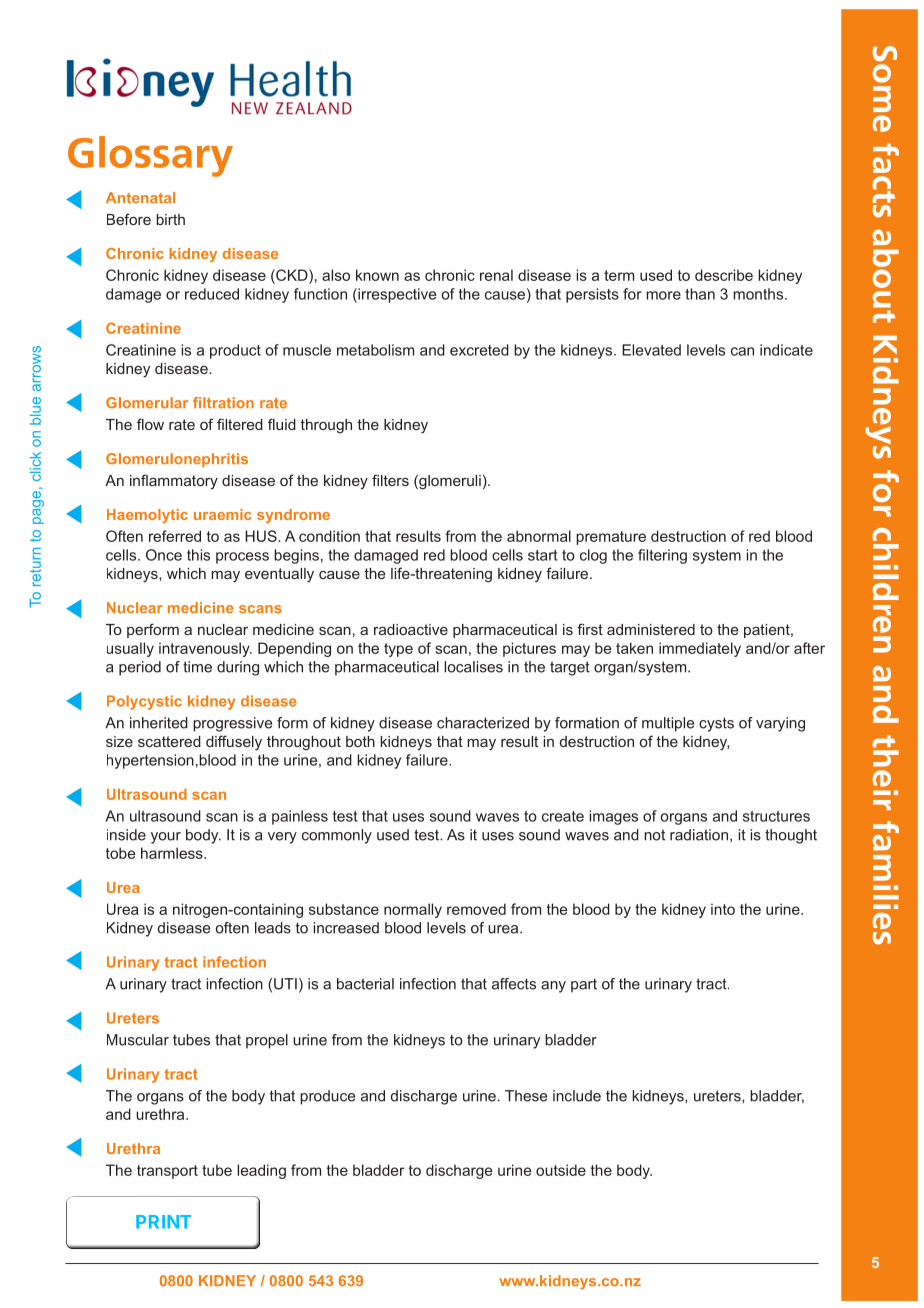 The height and width of the page is (1308, 924). I want to click on renal, so click(496, 275).
